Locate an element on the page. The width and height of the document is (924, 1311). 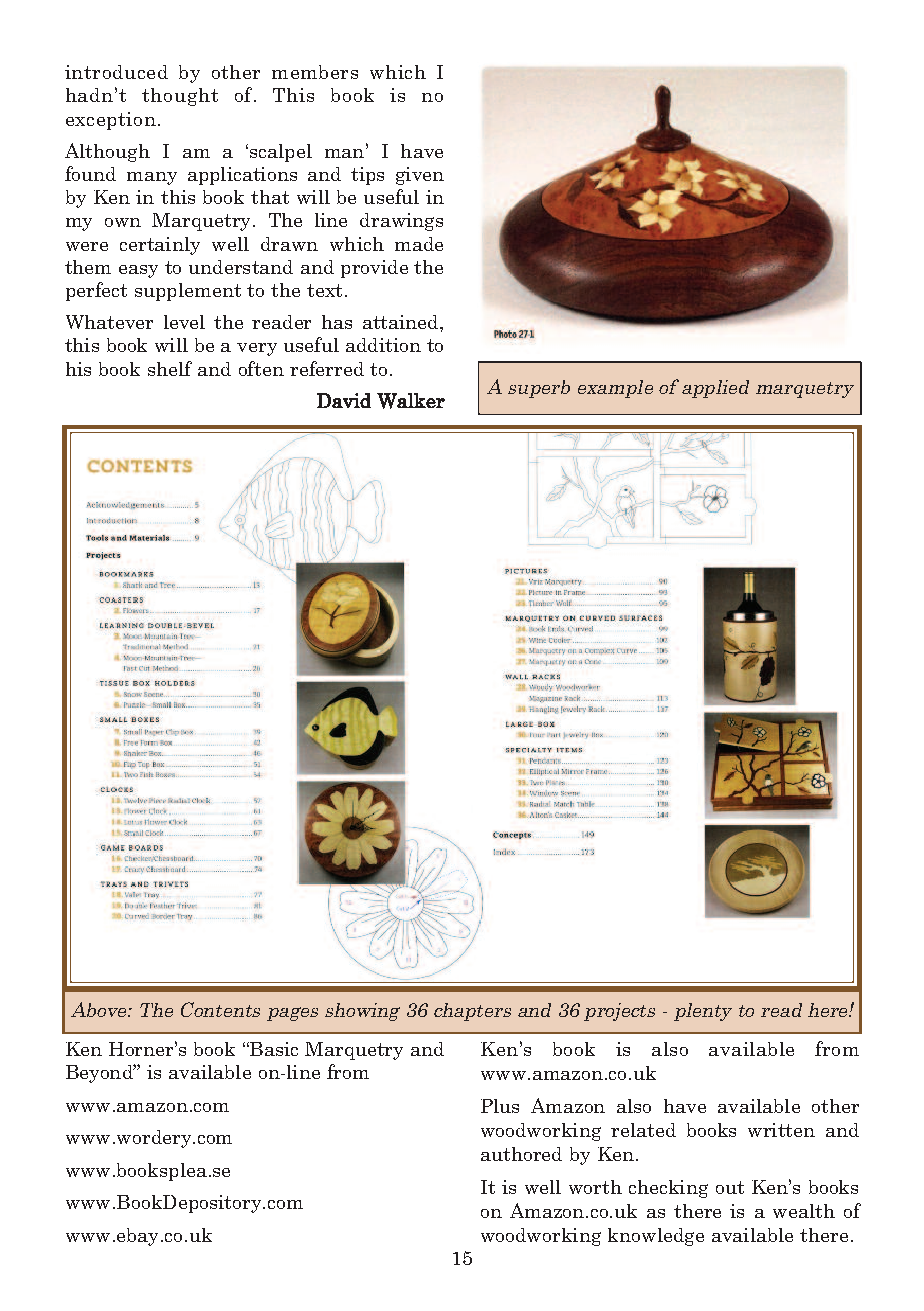
Plus is located at coordinates (500, 1106).
